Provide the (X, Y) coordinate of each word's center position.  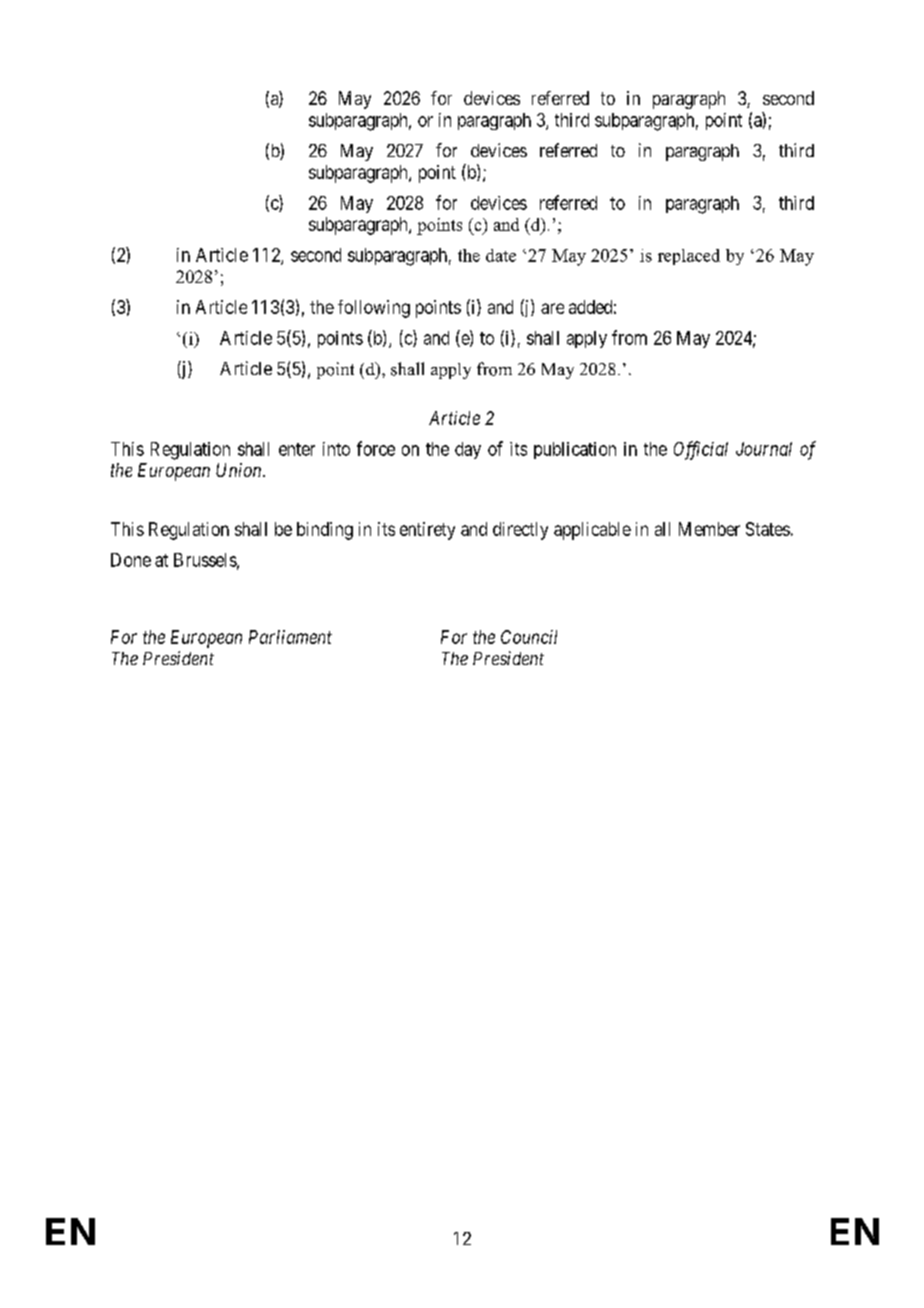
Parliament (290, 637)
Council (529, 637)
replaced (689, 257)
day (468, 450)
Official (701, 450)
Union (240, 470)
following (374, 309)
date (501, 255)
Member (709, 529)
